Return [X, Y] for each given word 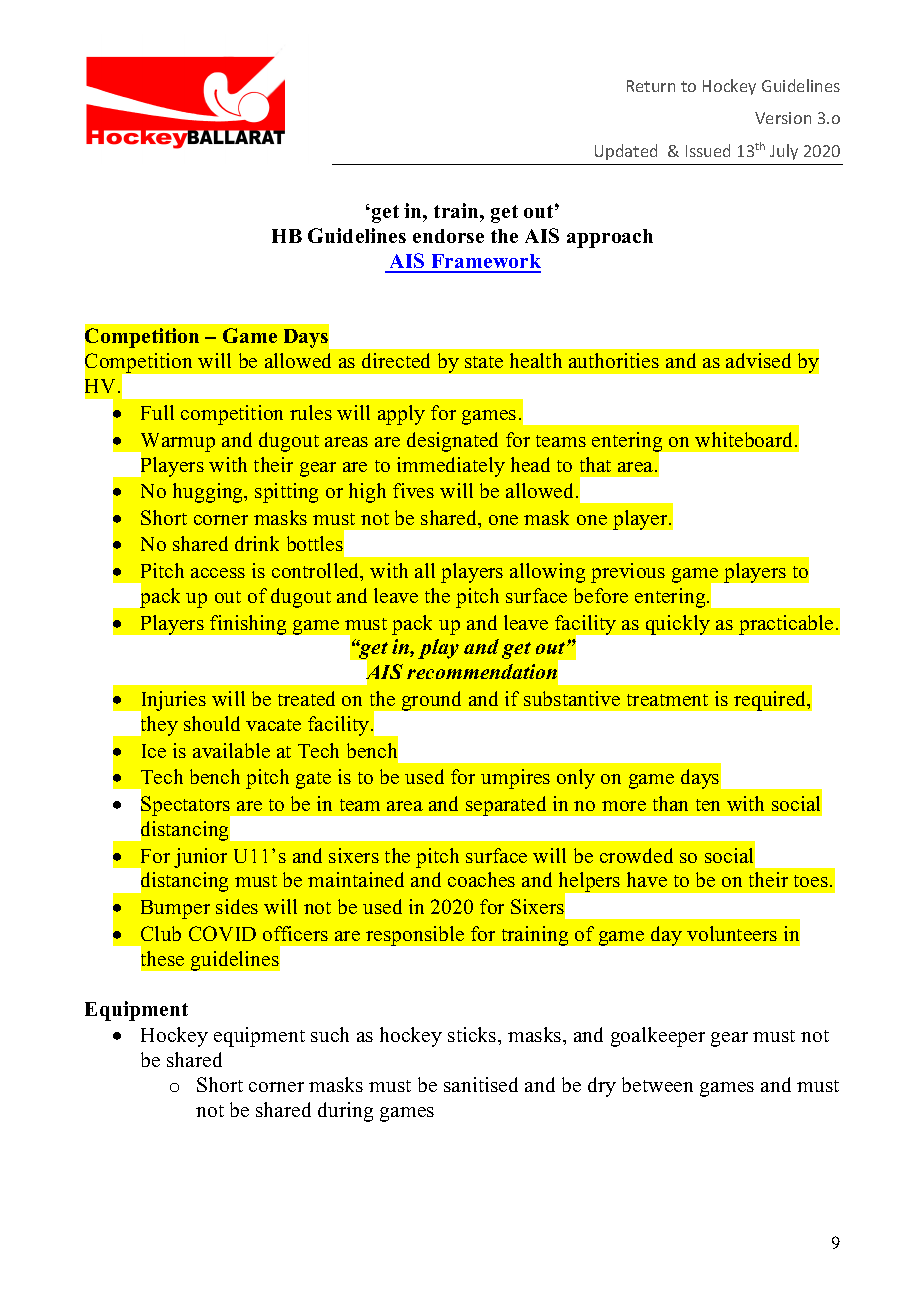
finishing [248, 625]
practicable [786, 625]
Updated [626, 152]
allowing [547, 573]
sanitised [481, 1084]
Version [783, 118]
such [330, 1034]
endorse [448, 236]
